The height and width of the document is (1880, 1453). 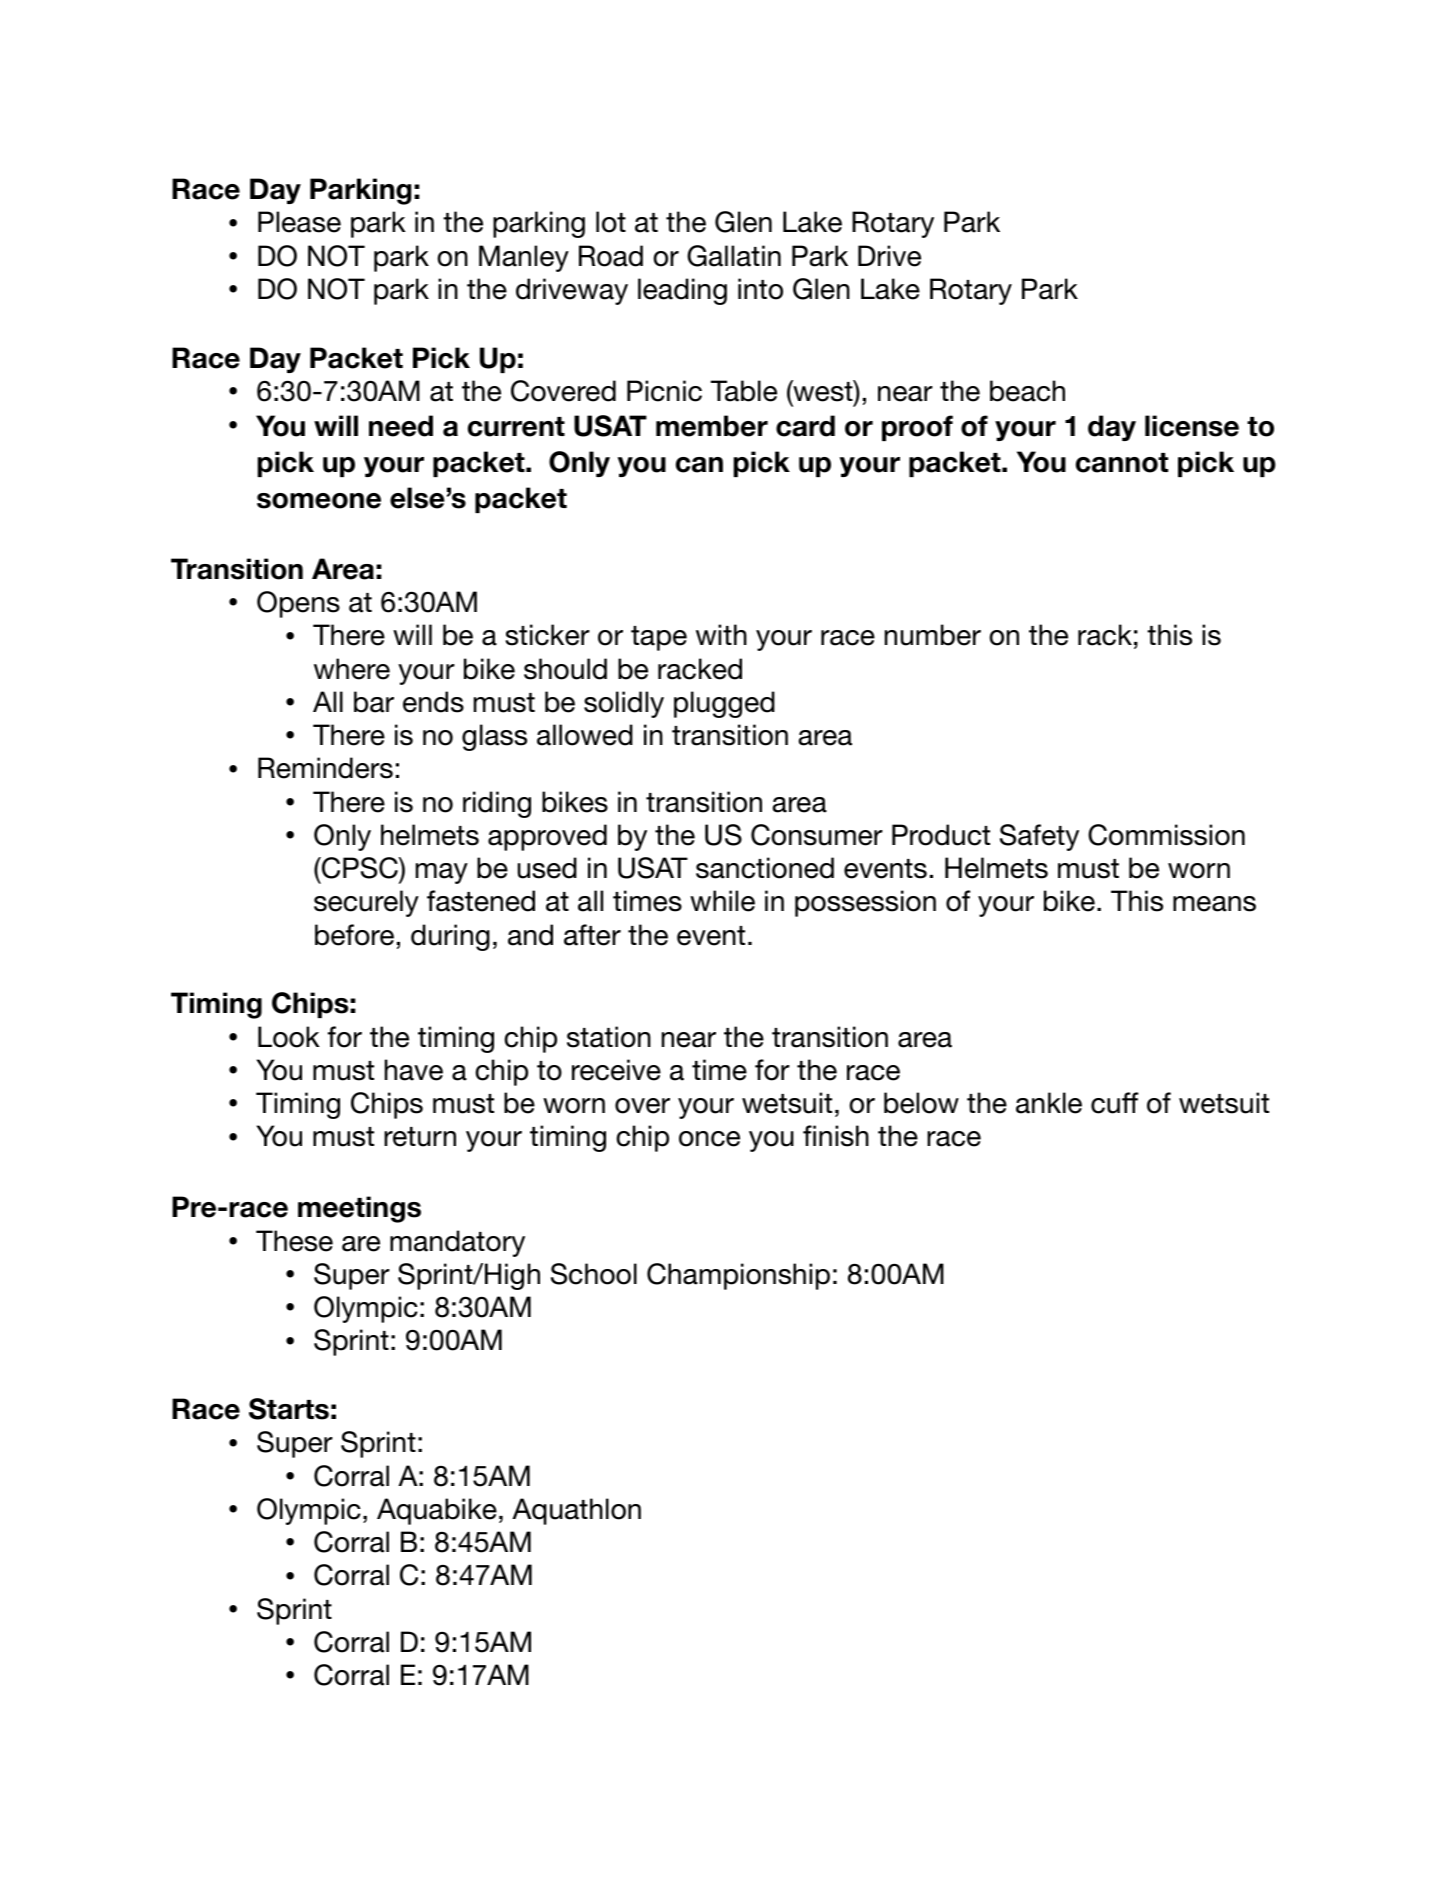 I want to click on Consumer, so click(x=817, y=835).
